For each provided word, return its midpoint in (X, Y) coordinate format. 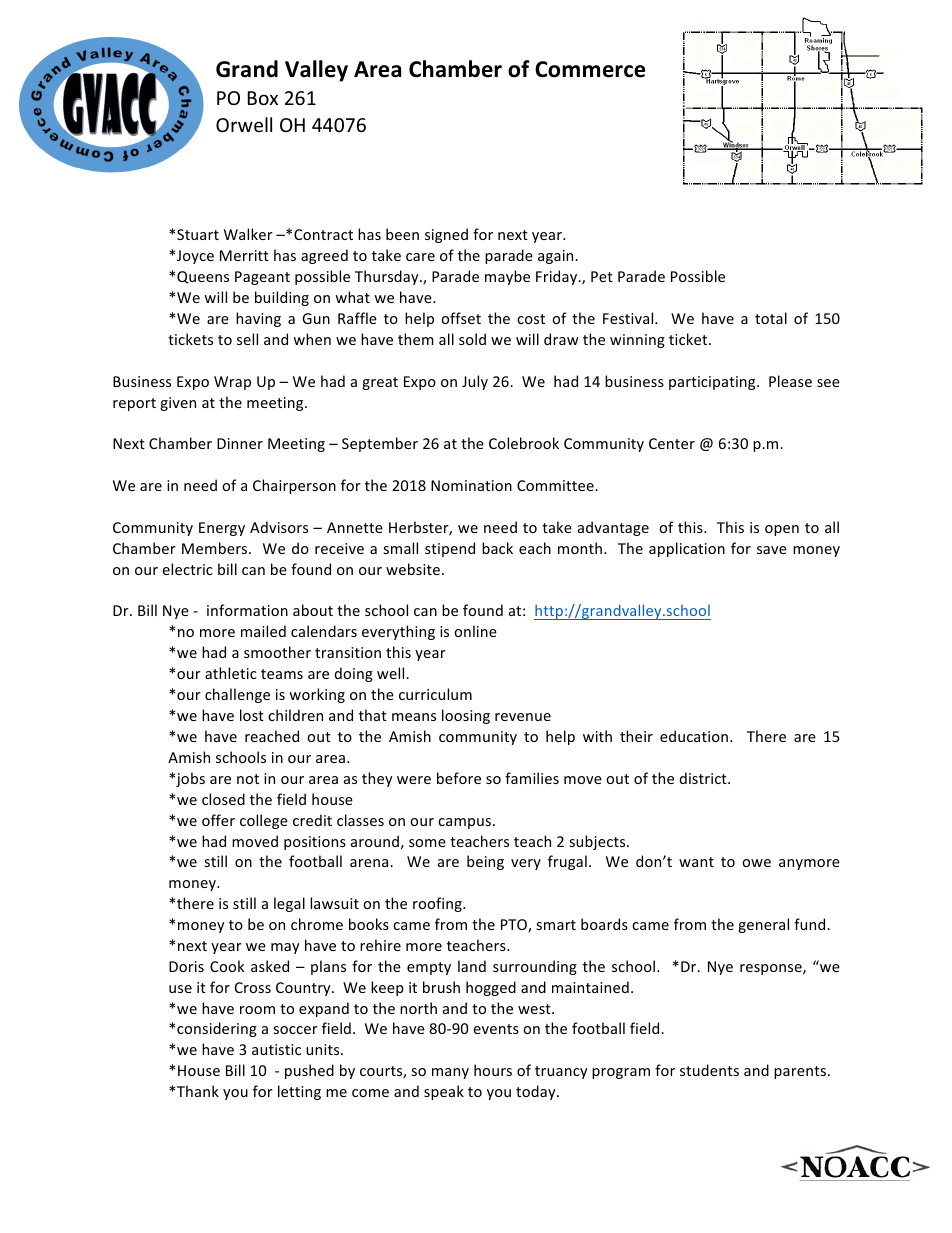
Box (263, 98)
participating (713, 383)
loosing (466, 716)
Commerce (590, 69)
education (694, 736)
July (475, 382)
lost (252, 715)
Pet (602, 276)
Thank (198, 1091)
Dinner (240, 443)
